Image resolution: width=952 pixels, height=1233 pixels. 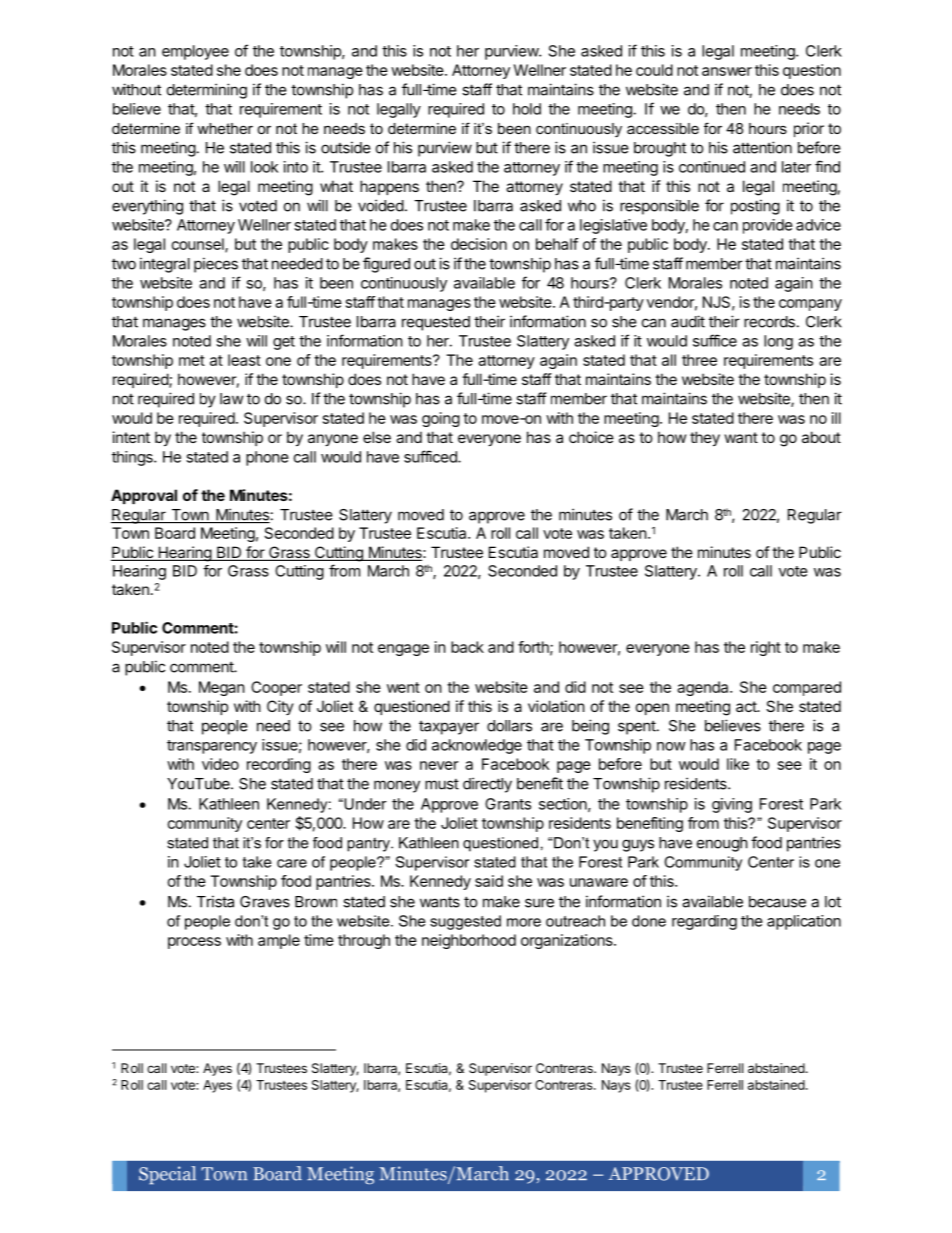 I want to click on determining, so click(x=207, y=91).
